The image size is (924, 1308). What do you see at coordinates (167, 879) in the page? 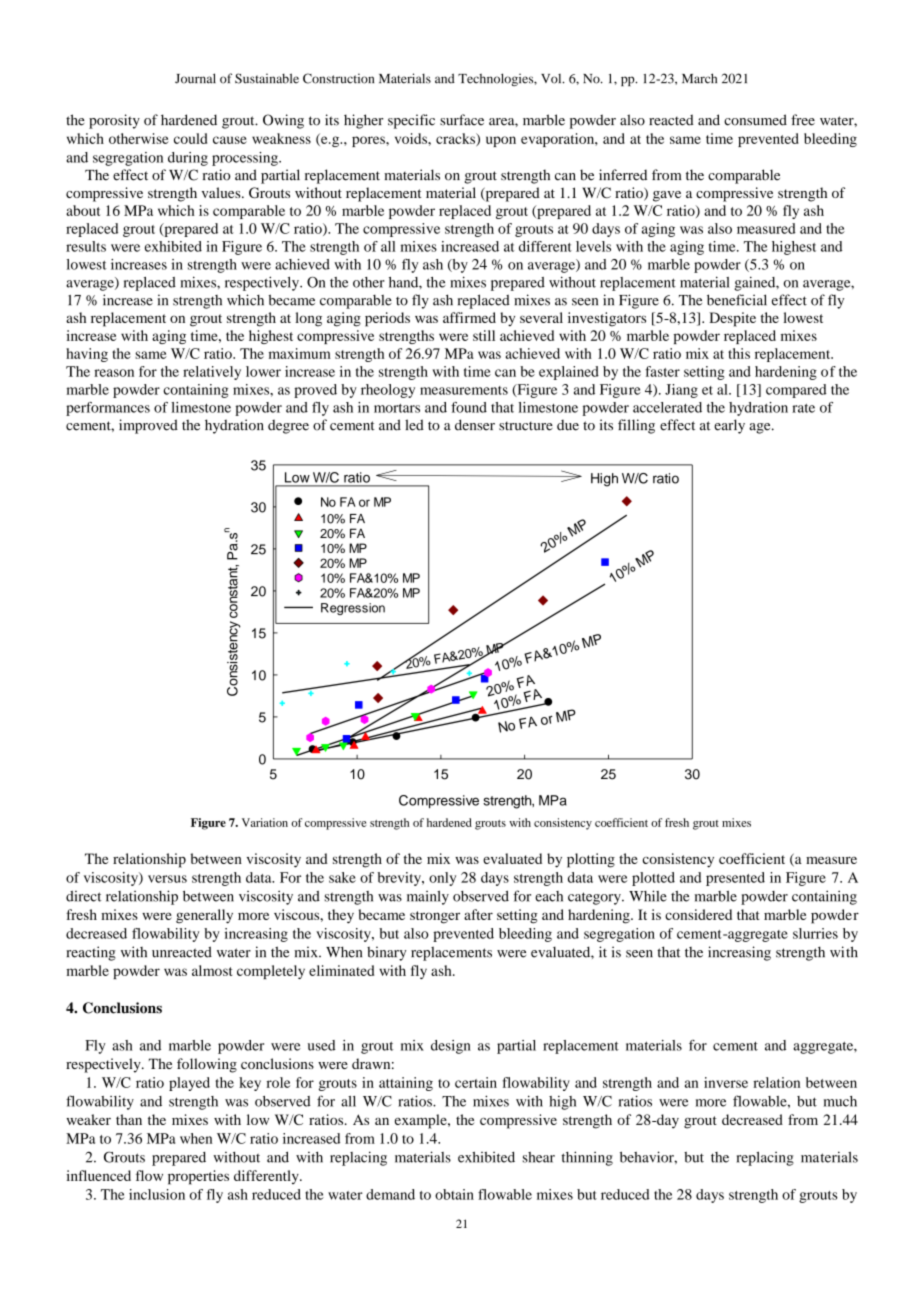
I see `versus` at bounding box center [167, 879].
